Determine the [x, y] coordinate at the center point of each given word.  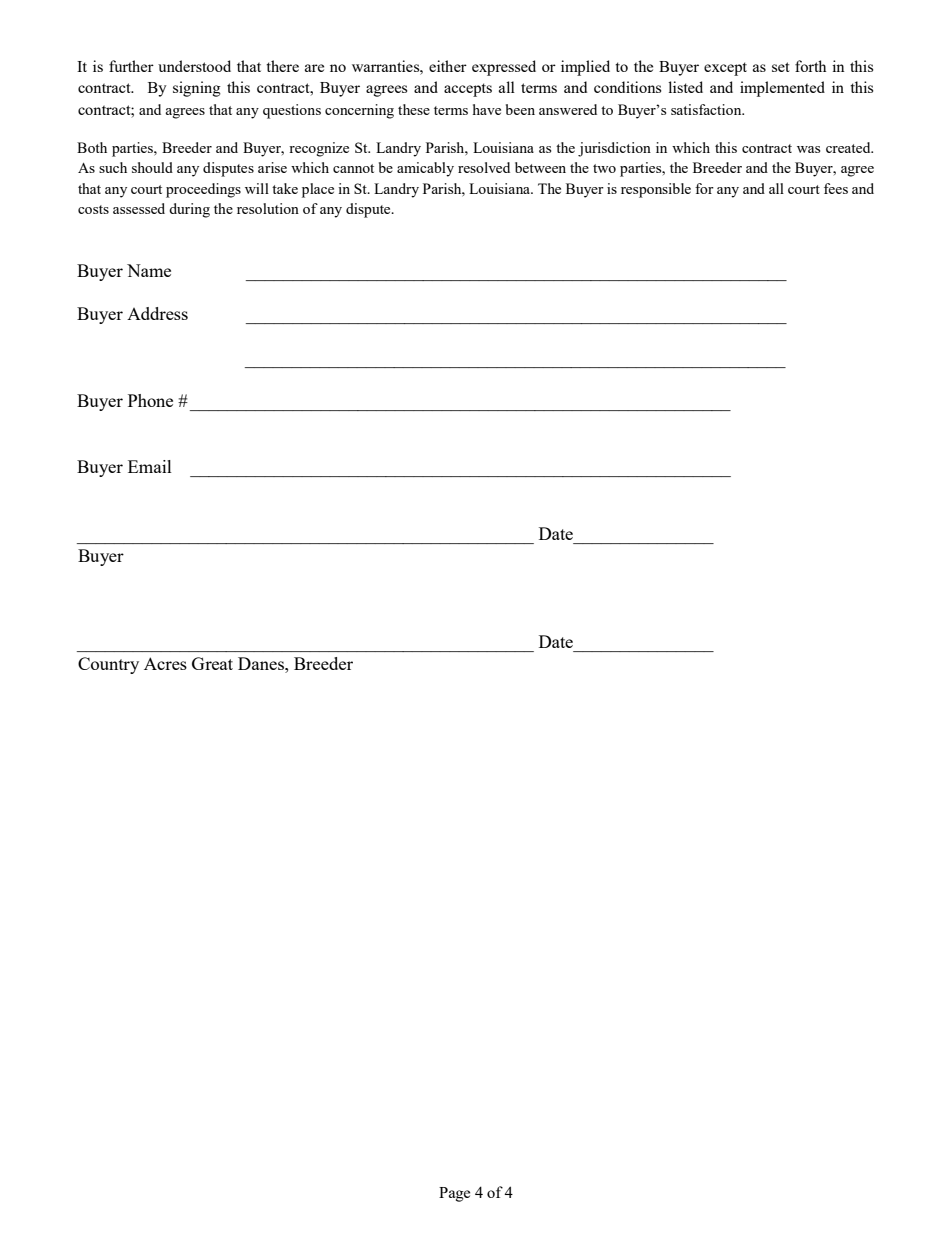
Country [108, 665]
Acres [165, 663]
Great [212, 663]
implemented [782, 89]
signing [197, 89]
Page [454, 1194]
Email [150, 466]
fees [836, 188]
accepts [468, 90]
